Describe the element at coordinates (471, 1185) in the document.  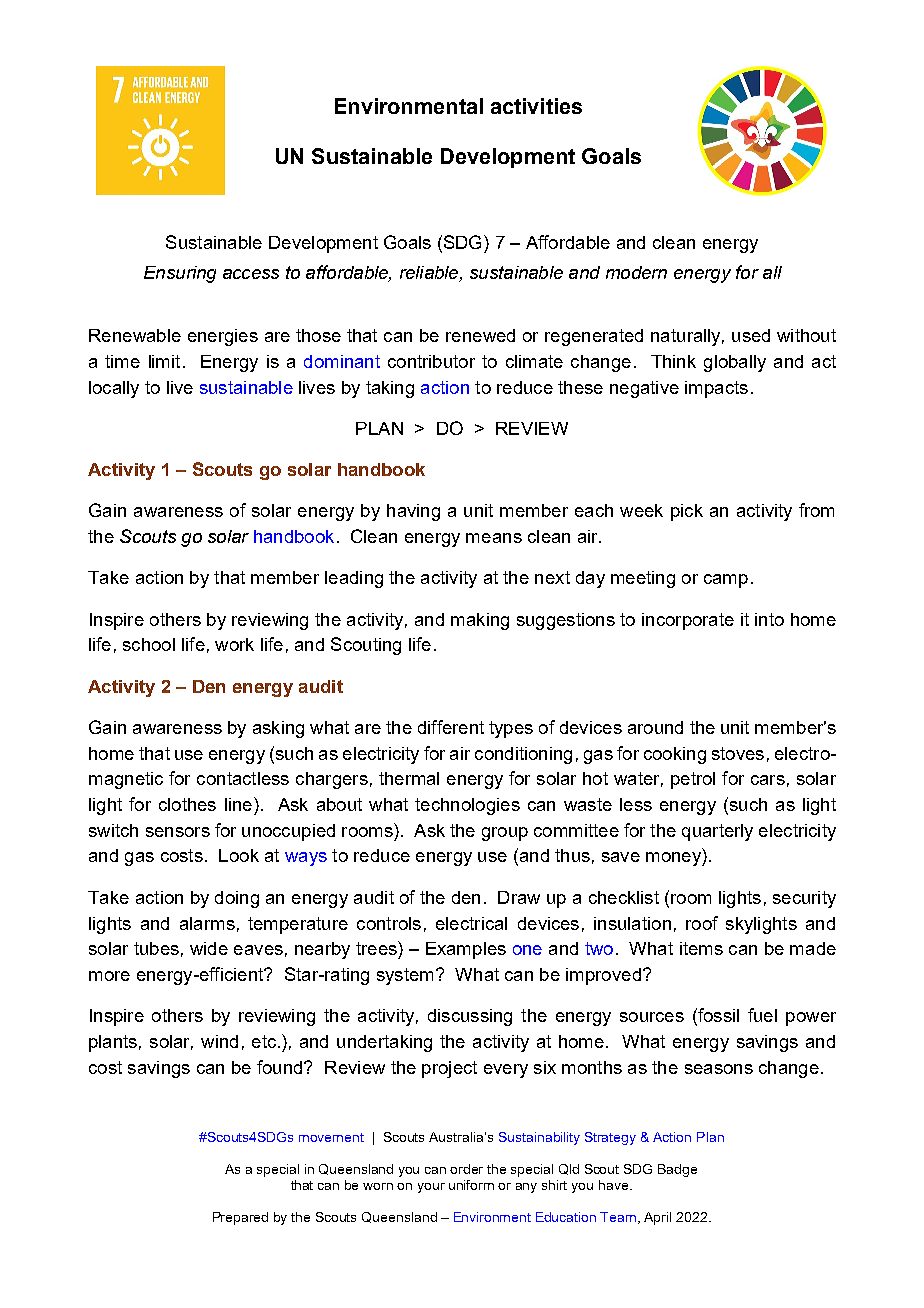
I see `uniform` at that location.
